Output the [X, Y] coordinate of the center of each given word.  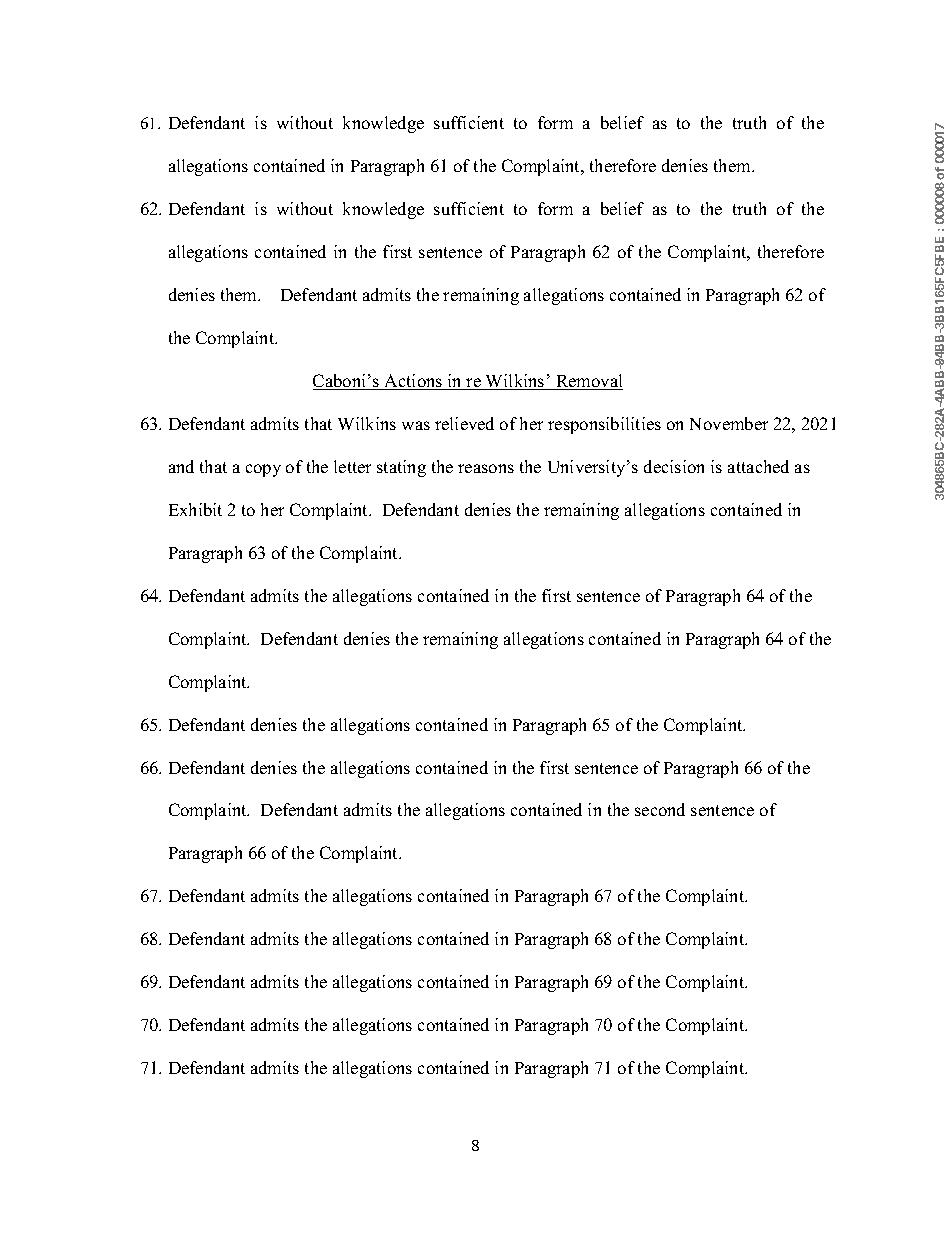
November [729, 423]
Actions [414, 382]
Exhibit [195, 509]
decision [674, 466]
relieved [464, 423]
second [660, 809]
